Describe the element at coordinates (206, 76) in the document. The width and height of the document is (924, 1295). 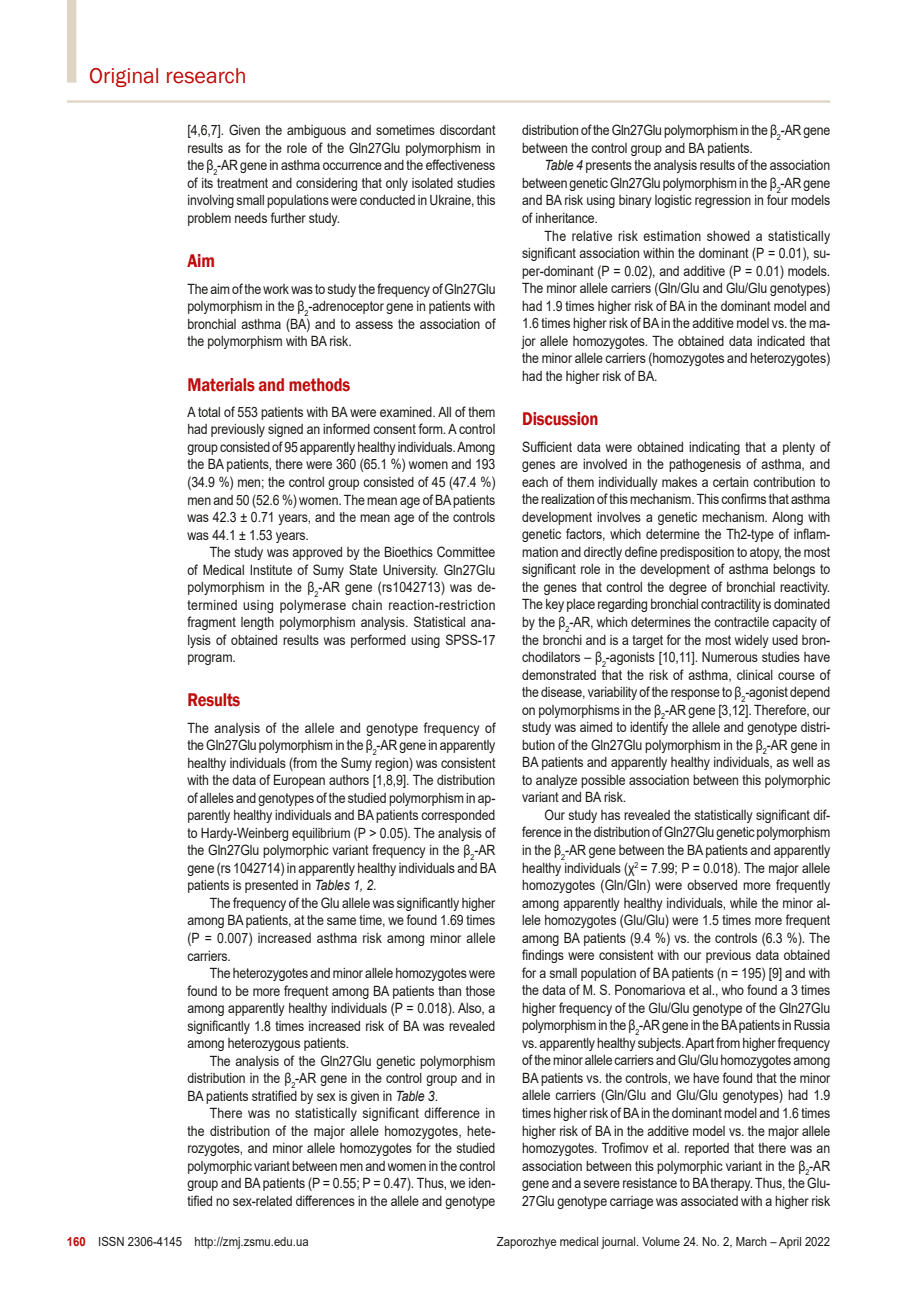
I see `research` at that location.
